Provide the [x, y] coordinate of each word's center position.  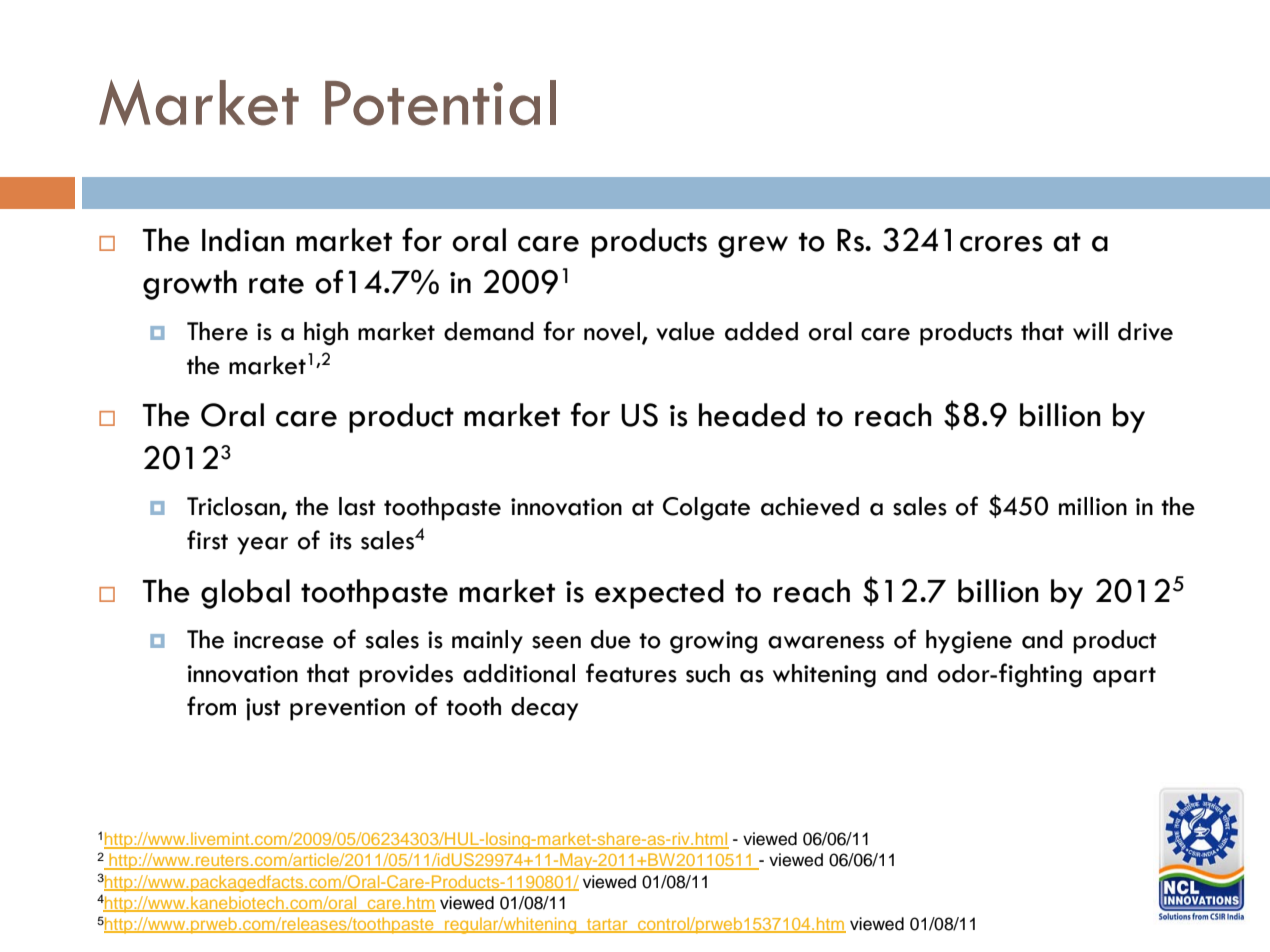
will [1090, 331]
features [631, 673]
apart [1124, 677]
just [263, 709]
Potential [440, 103]
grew [753, 247]
